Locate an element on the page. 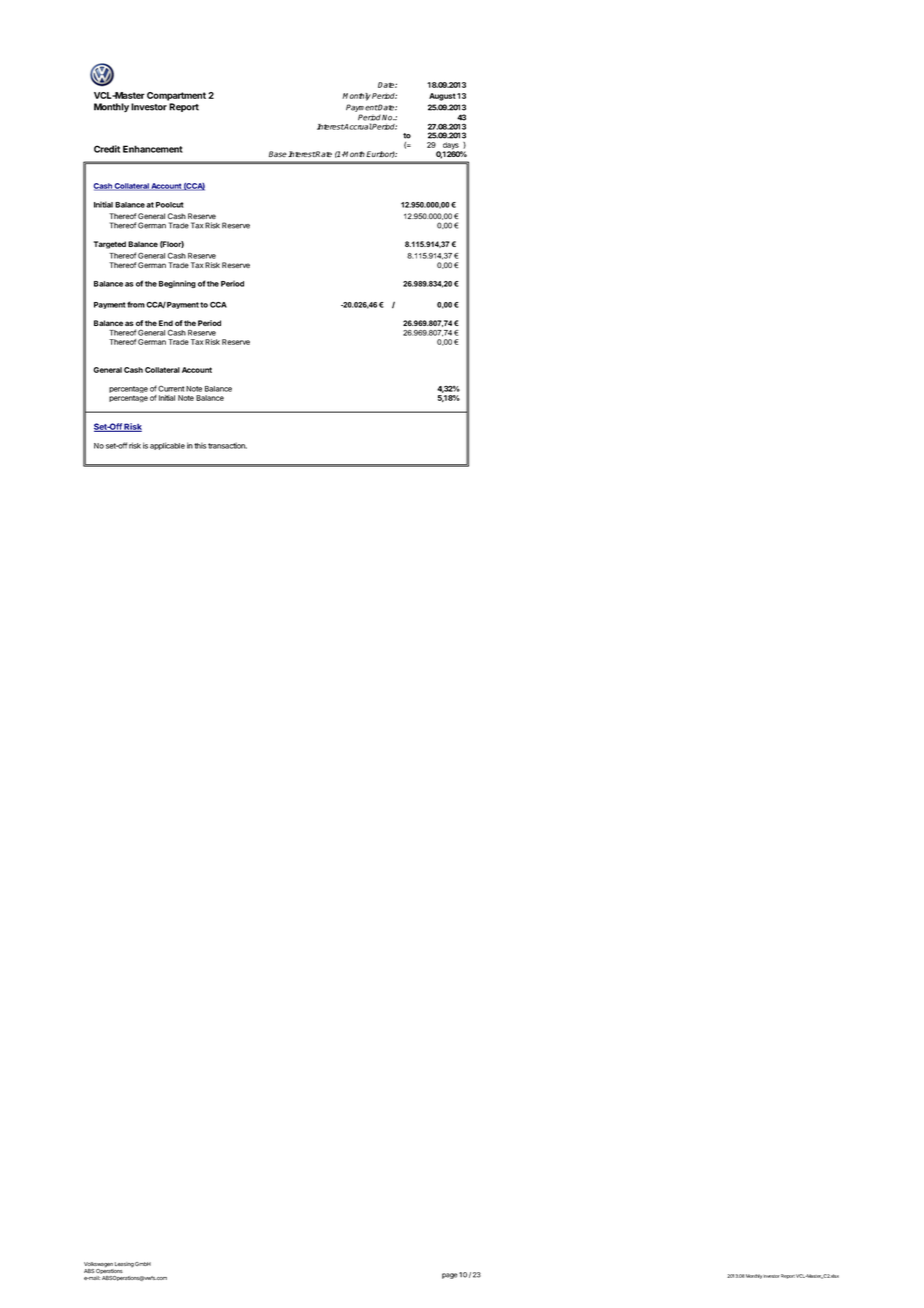 This image has height=1308, width=924. August is located at coordinates (442, 97).
